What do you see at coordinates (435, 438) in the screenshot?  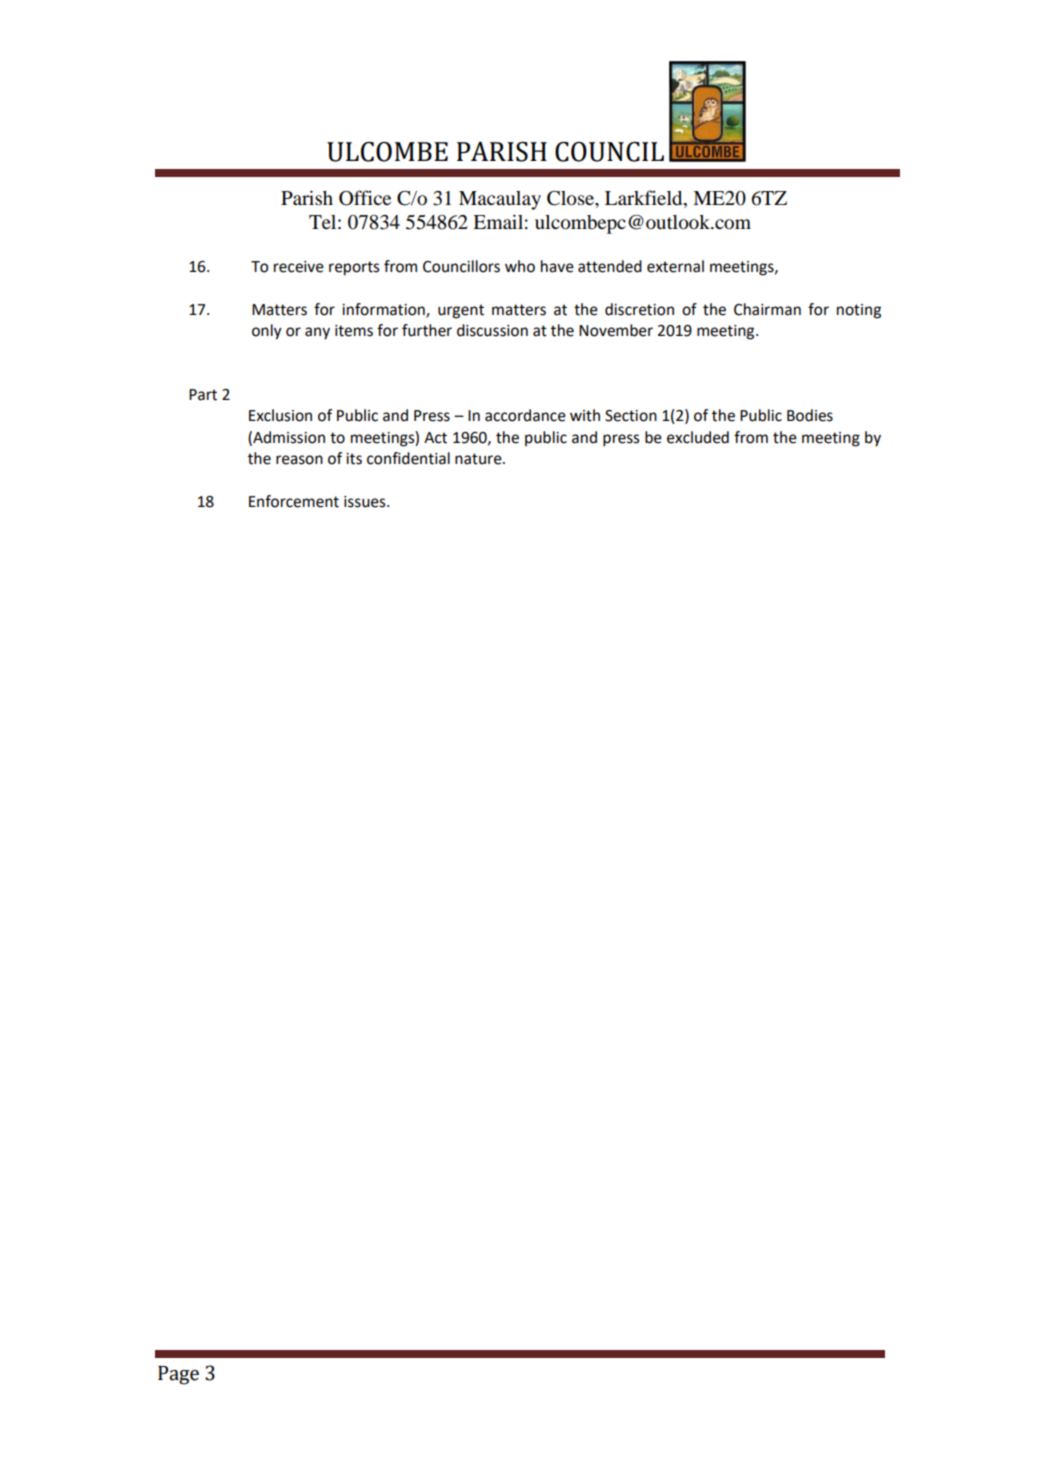 I see `Act` at bounding box center [435, 438].
